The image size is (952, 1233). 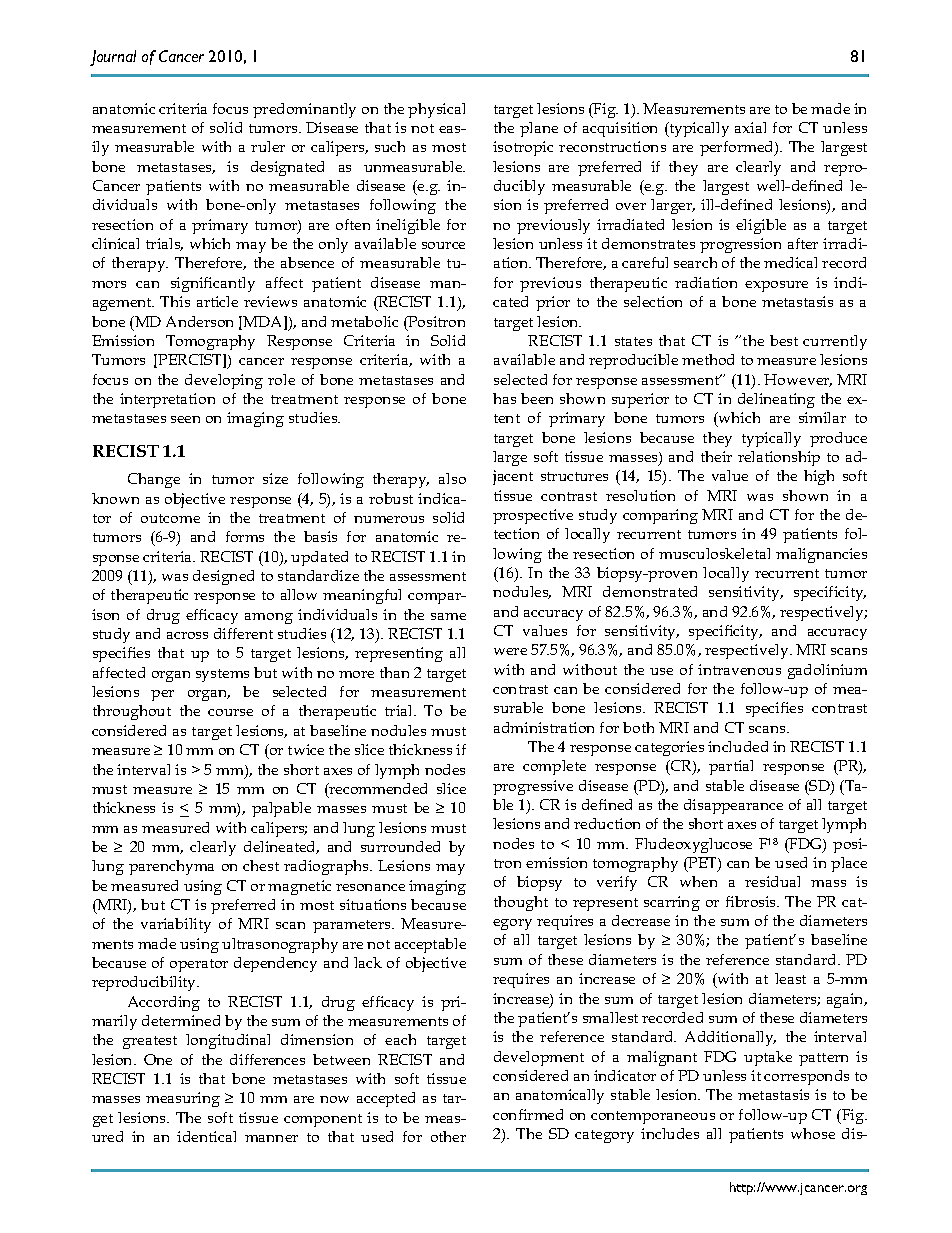 What do you see at coordinates (731, 767) in the page?
I see `partial` at bounding box center [731, 767].
